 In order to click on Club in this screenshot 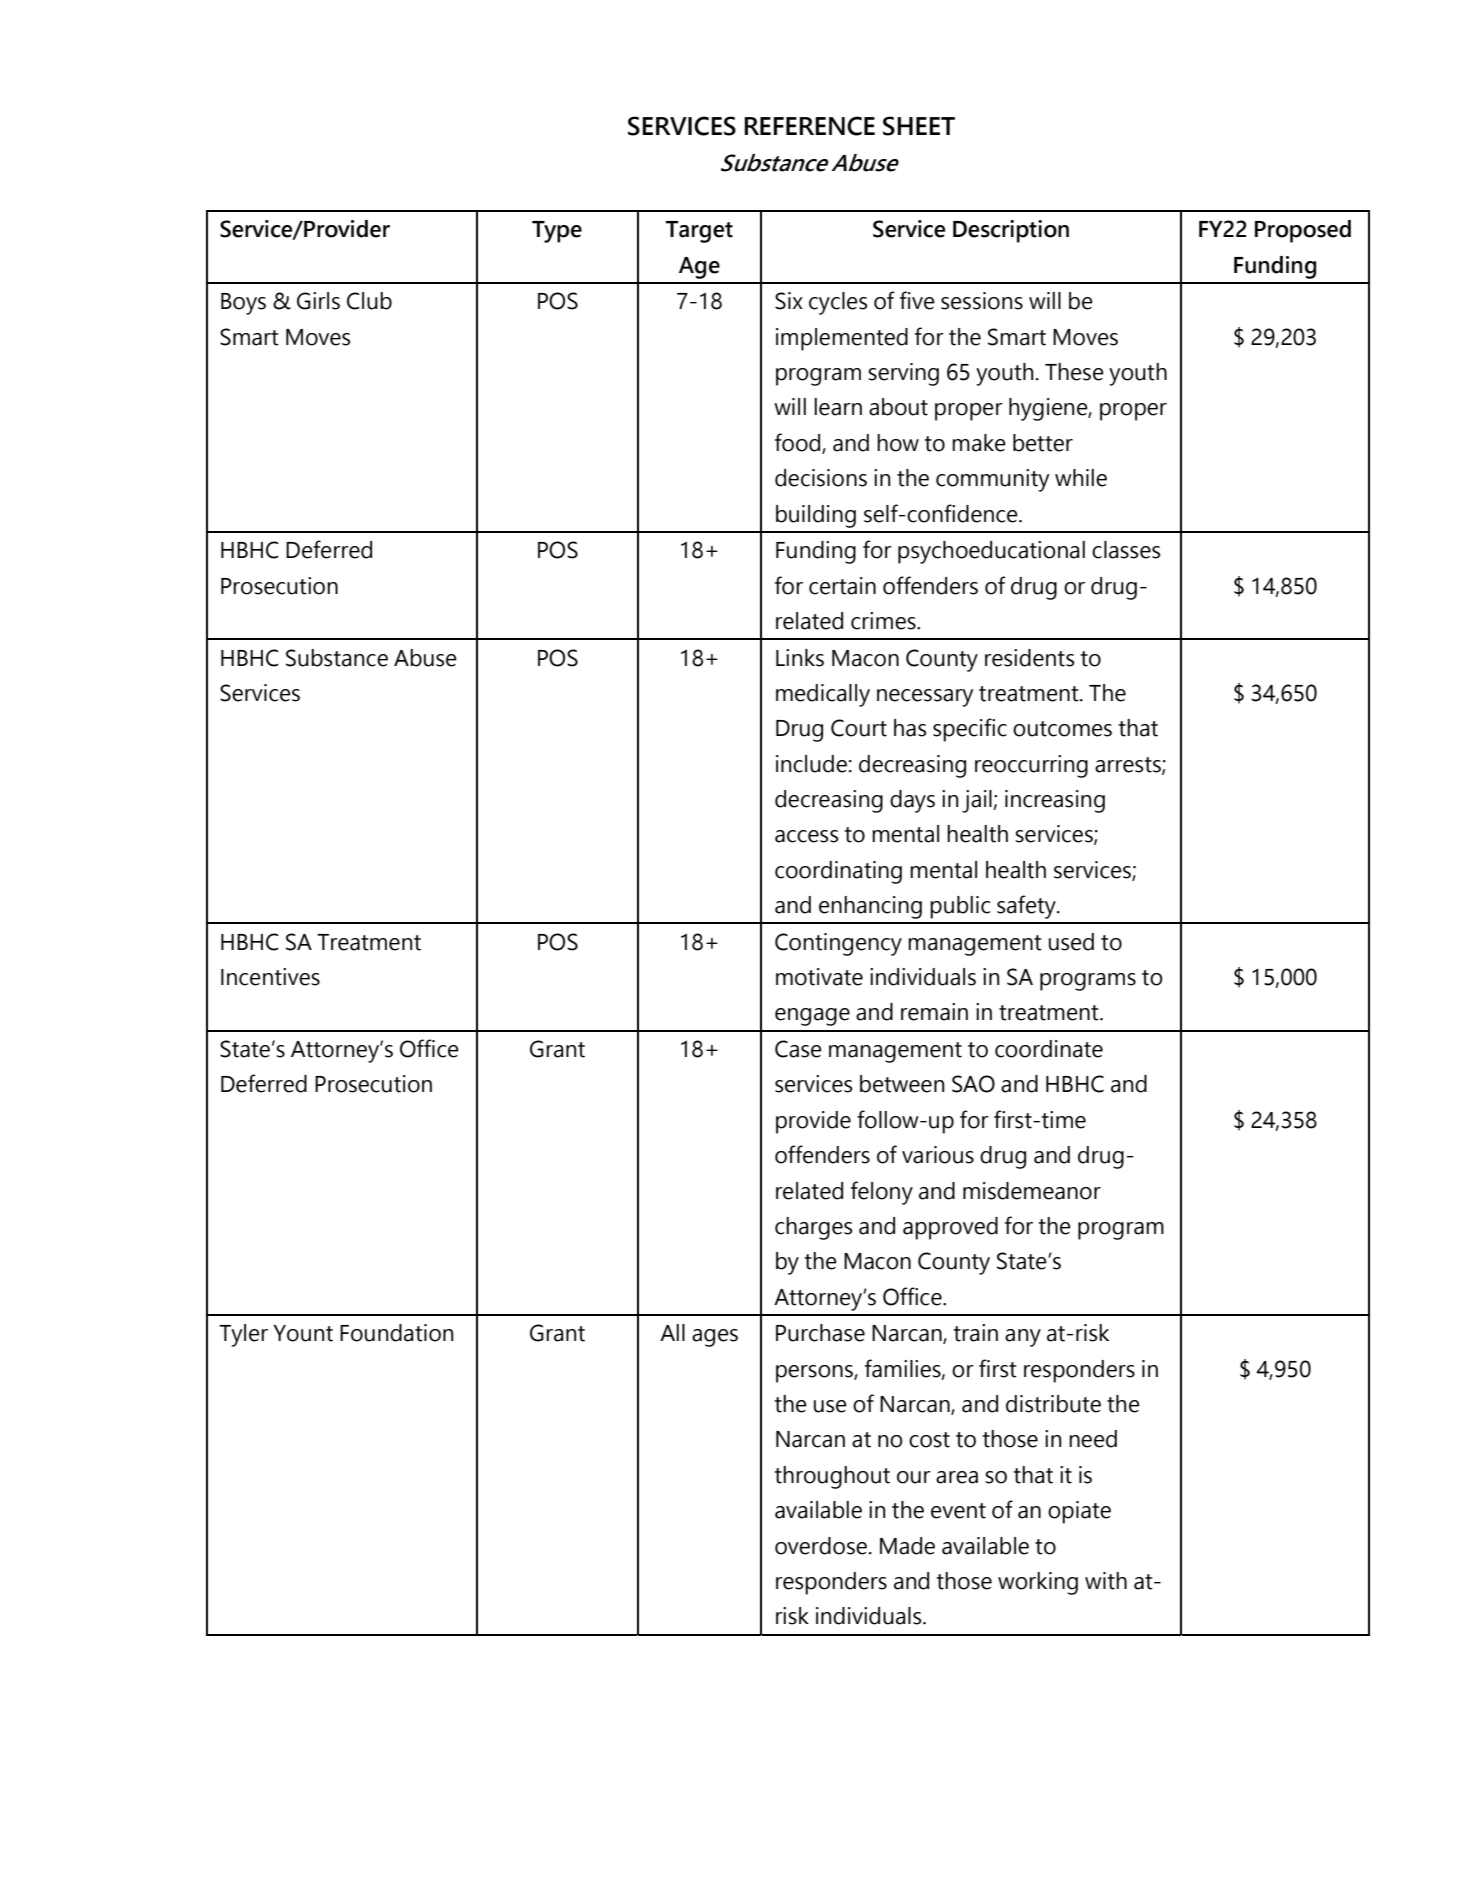, I will do `click(369, 301)`.
